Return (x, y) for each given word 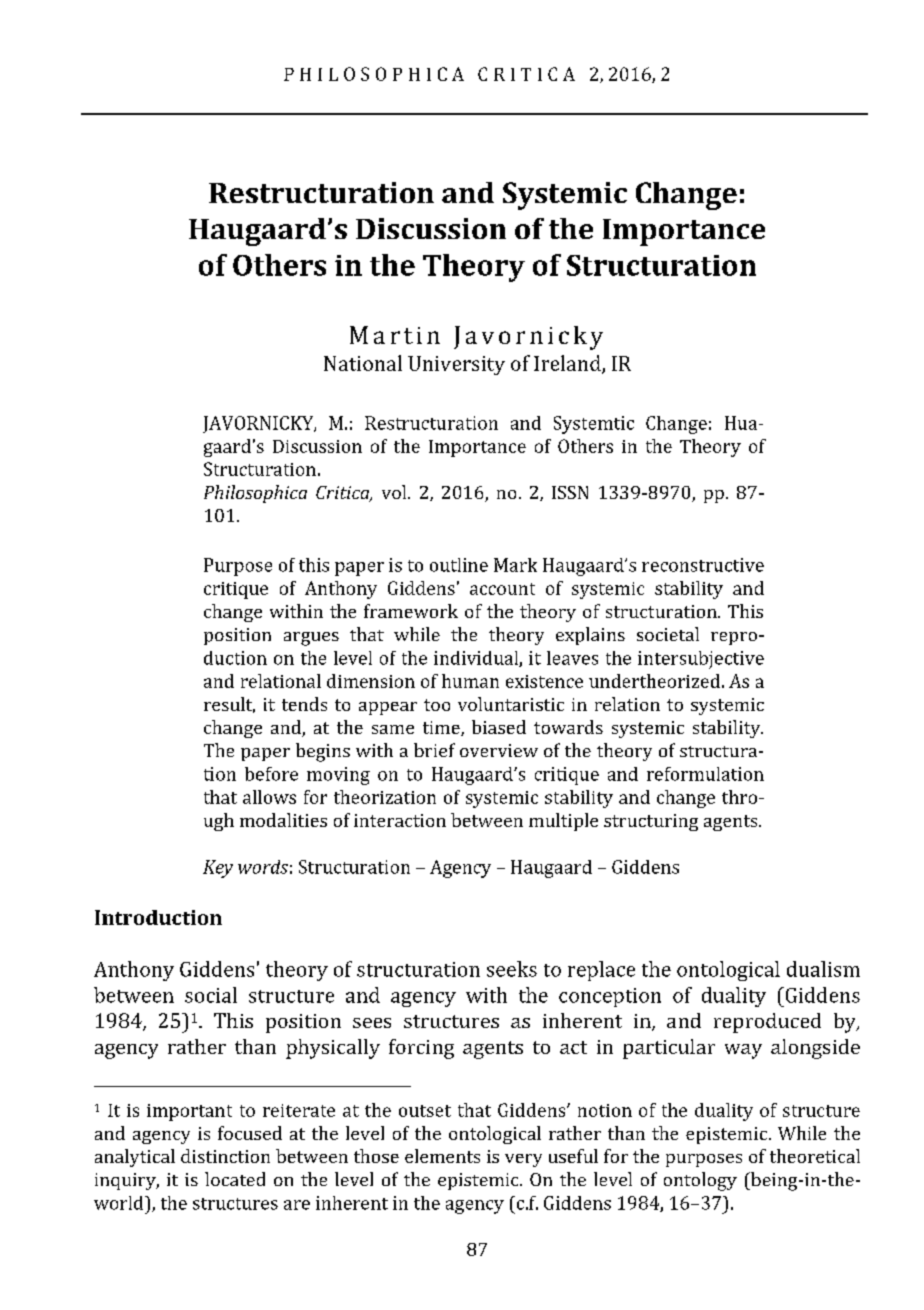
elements (442, 1156)
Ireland (568, 364)
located (235, 1179)
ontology (700, 1181)
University (456, 365)
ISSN (570, 492)
